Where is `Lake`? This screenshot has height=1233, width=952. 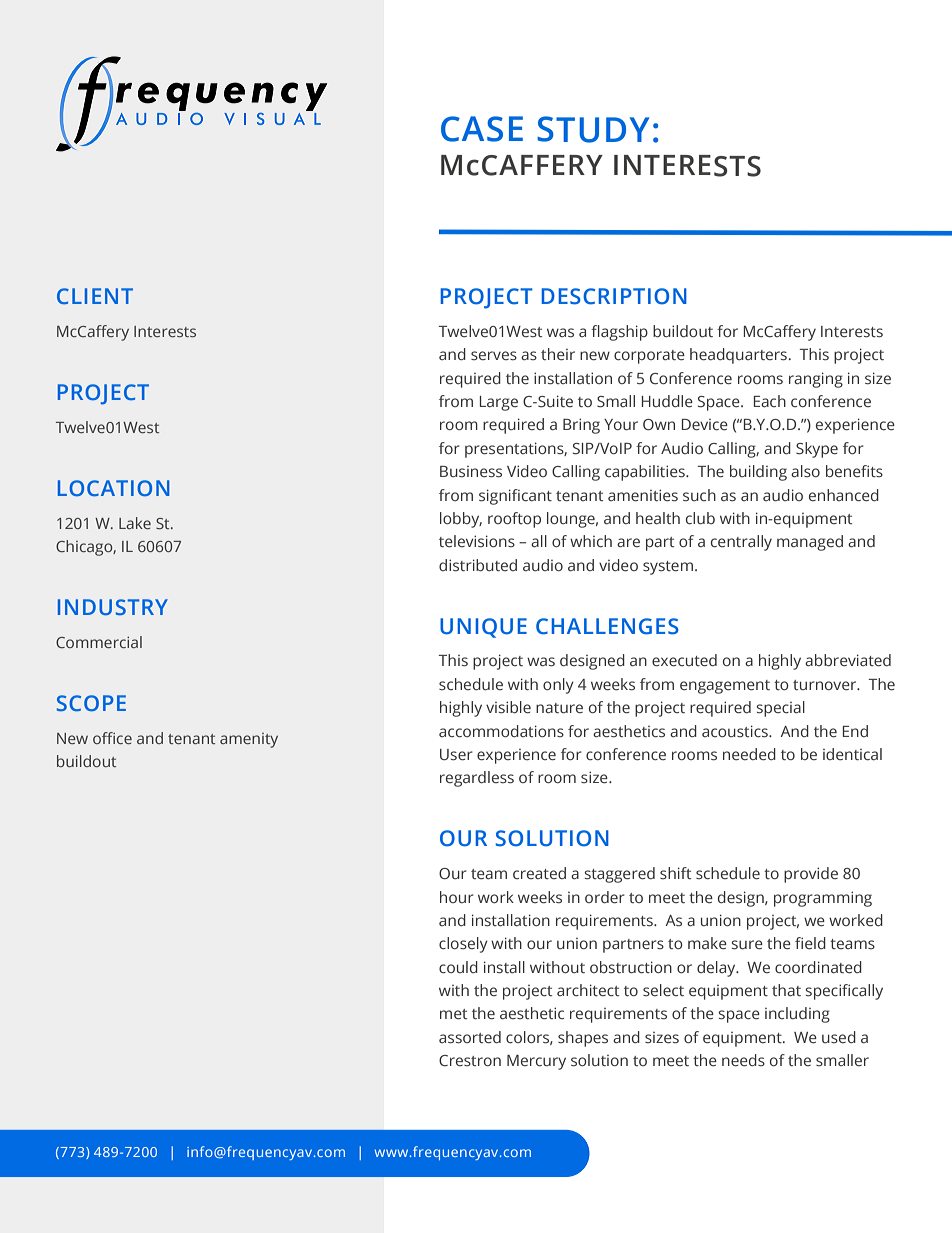
Lake is located at coordinates (135, 523).
